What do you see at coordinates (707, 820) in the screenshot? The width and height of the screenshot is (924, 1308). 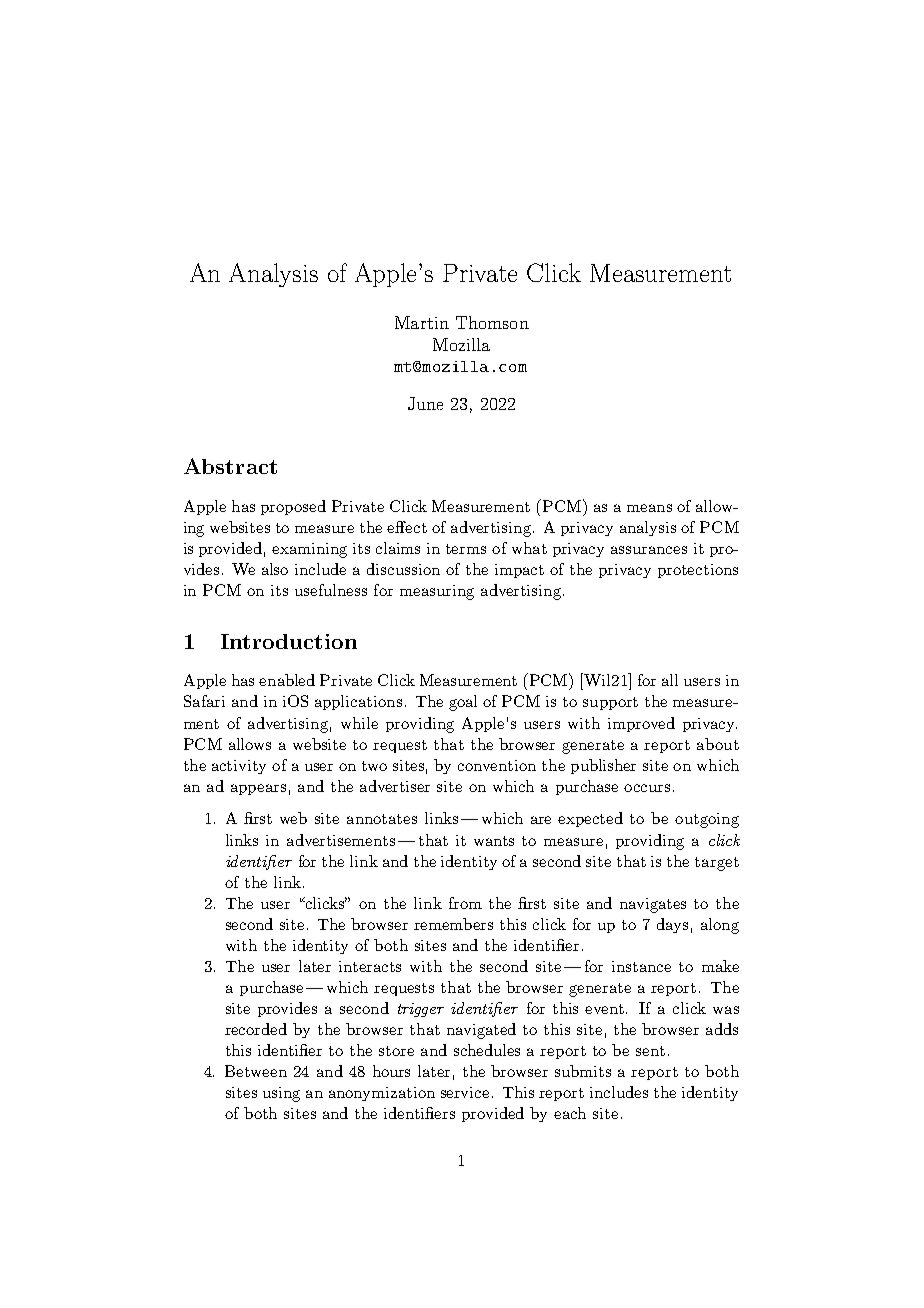 I see `outgoing` at bounding box center [707, 820].
